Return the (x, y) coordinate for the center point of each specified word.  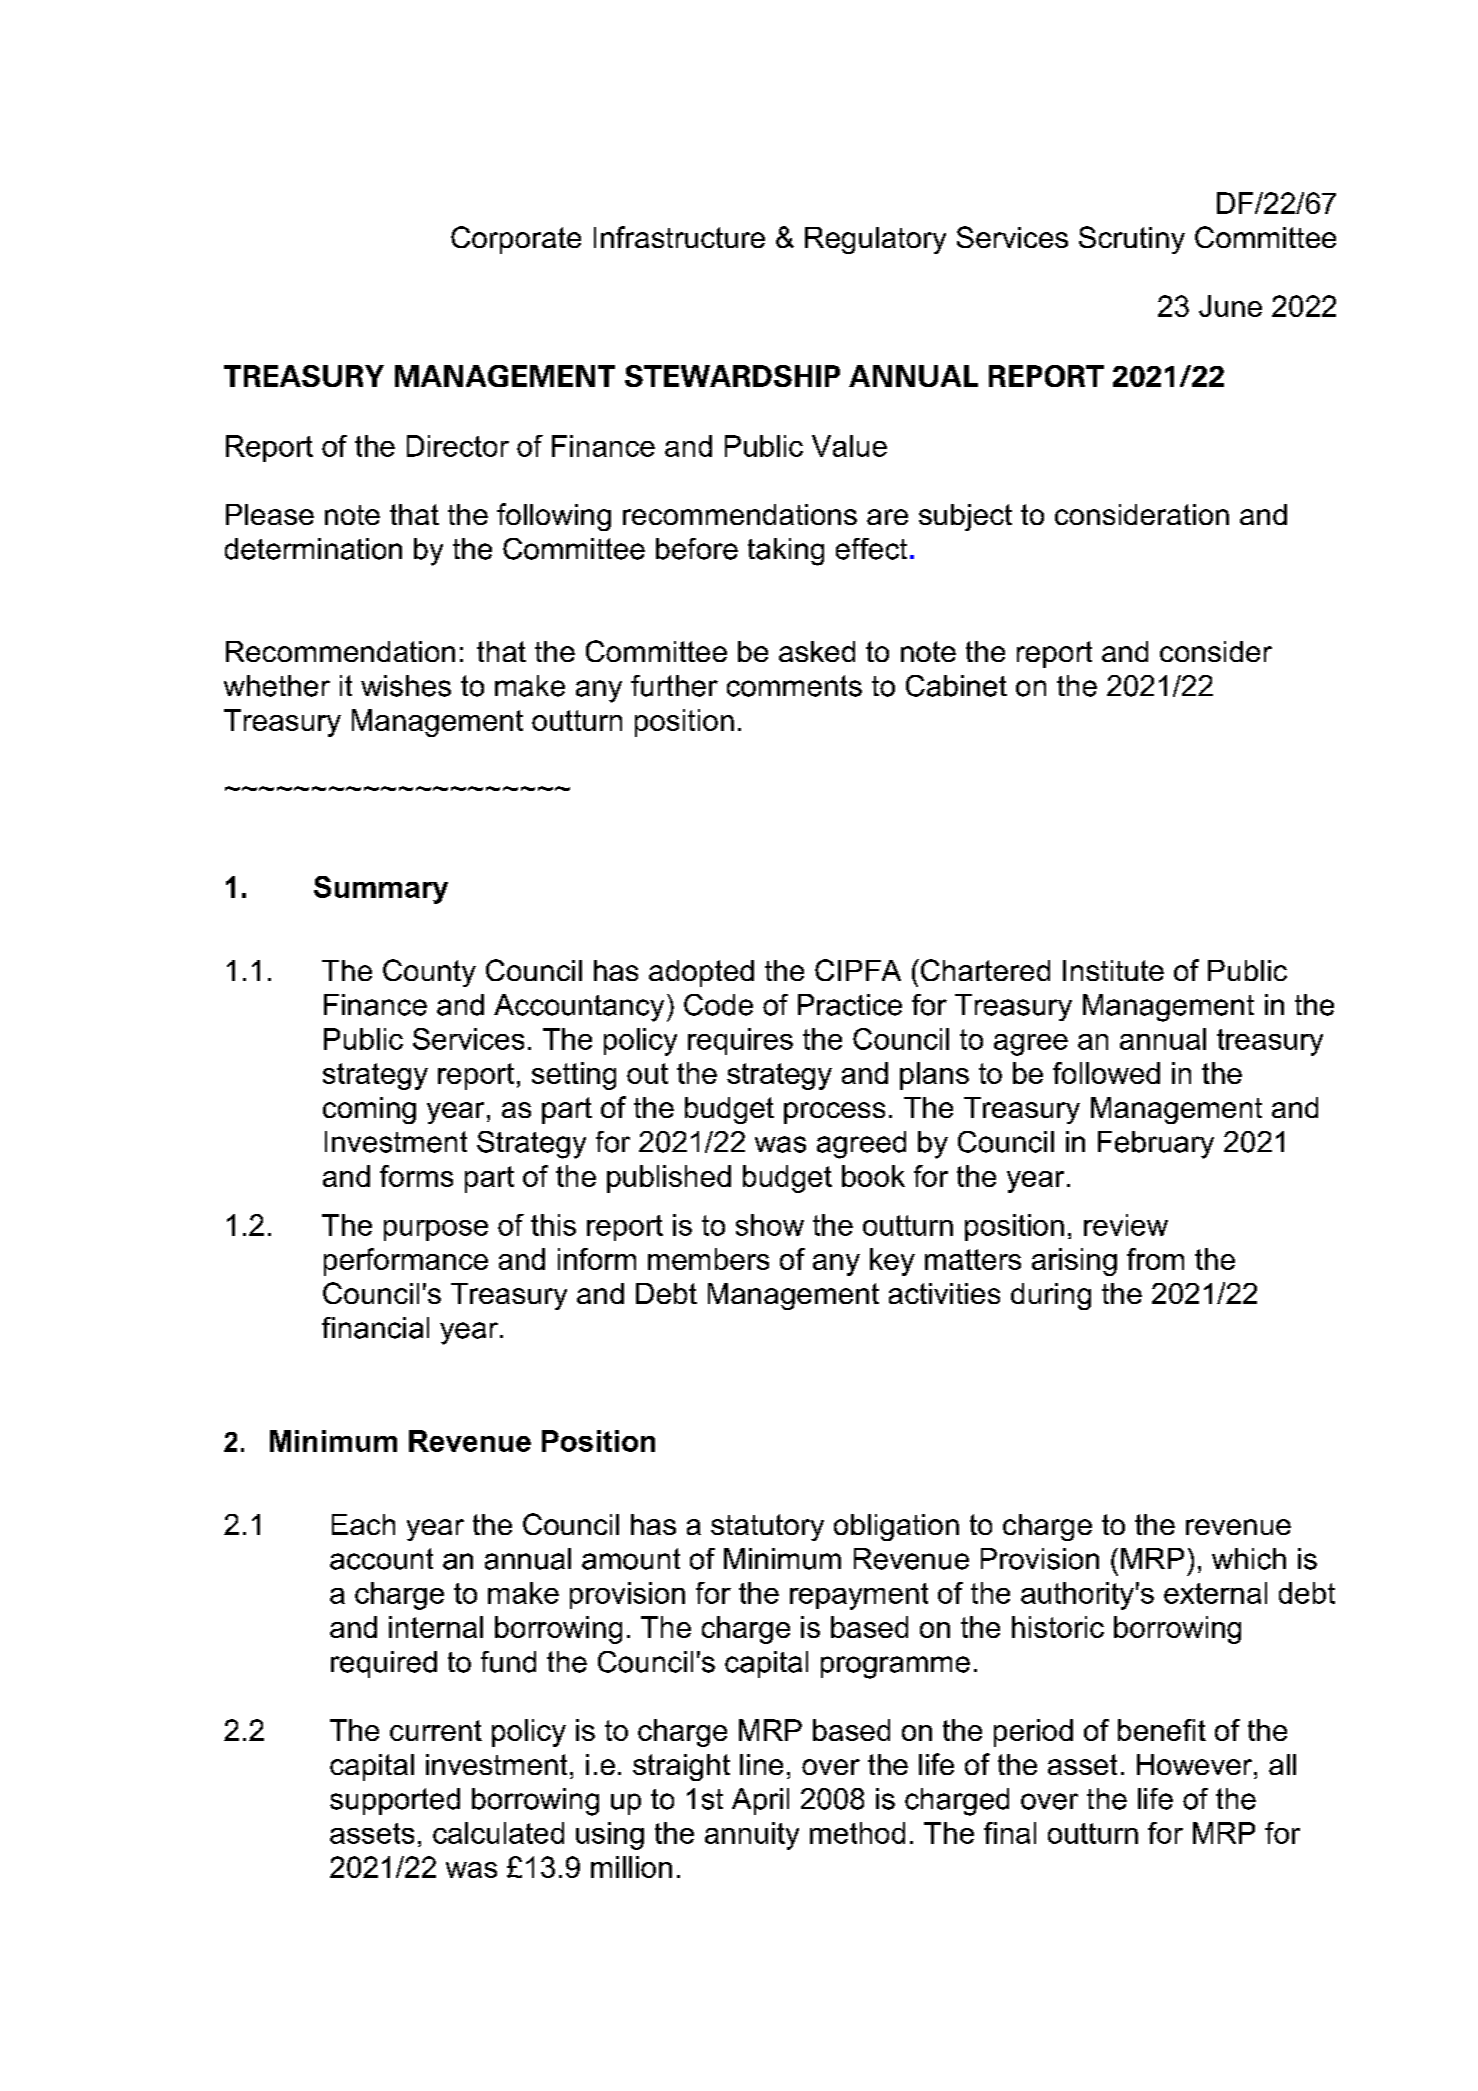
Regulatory (875, 240)
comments (794, 686)
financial (375, 1328)
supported (395, 1801)
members (708, 1259)
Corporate (516, 240)
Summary (381, 890)
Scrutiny (1132, 240)
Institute (1113, 970)
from (1155, 1259)
